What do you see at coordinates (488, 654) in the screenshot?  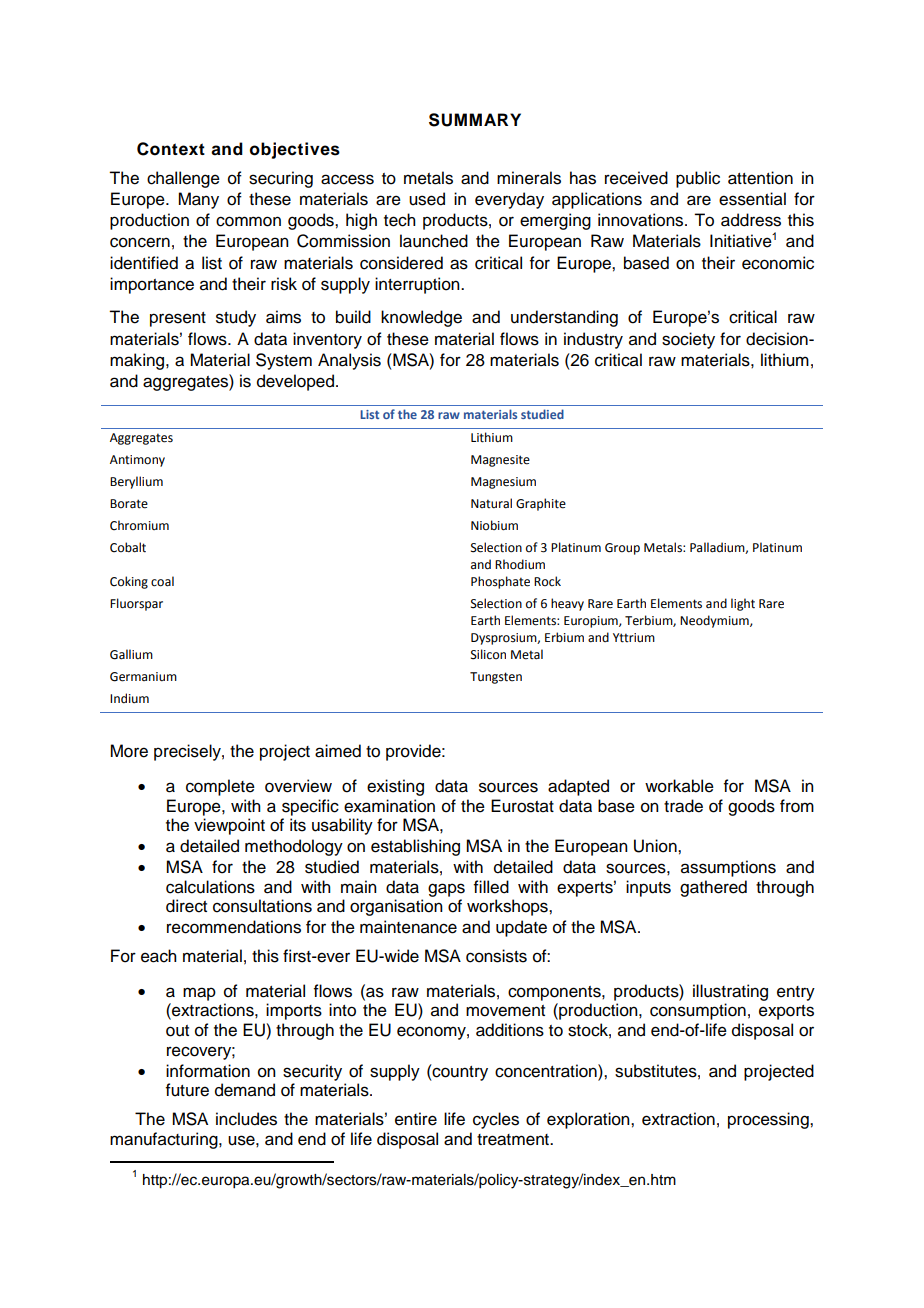 I see `Silicon` at bounding box center [488, 654].
